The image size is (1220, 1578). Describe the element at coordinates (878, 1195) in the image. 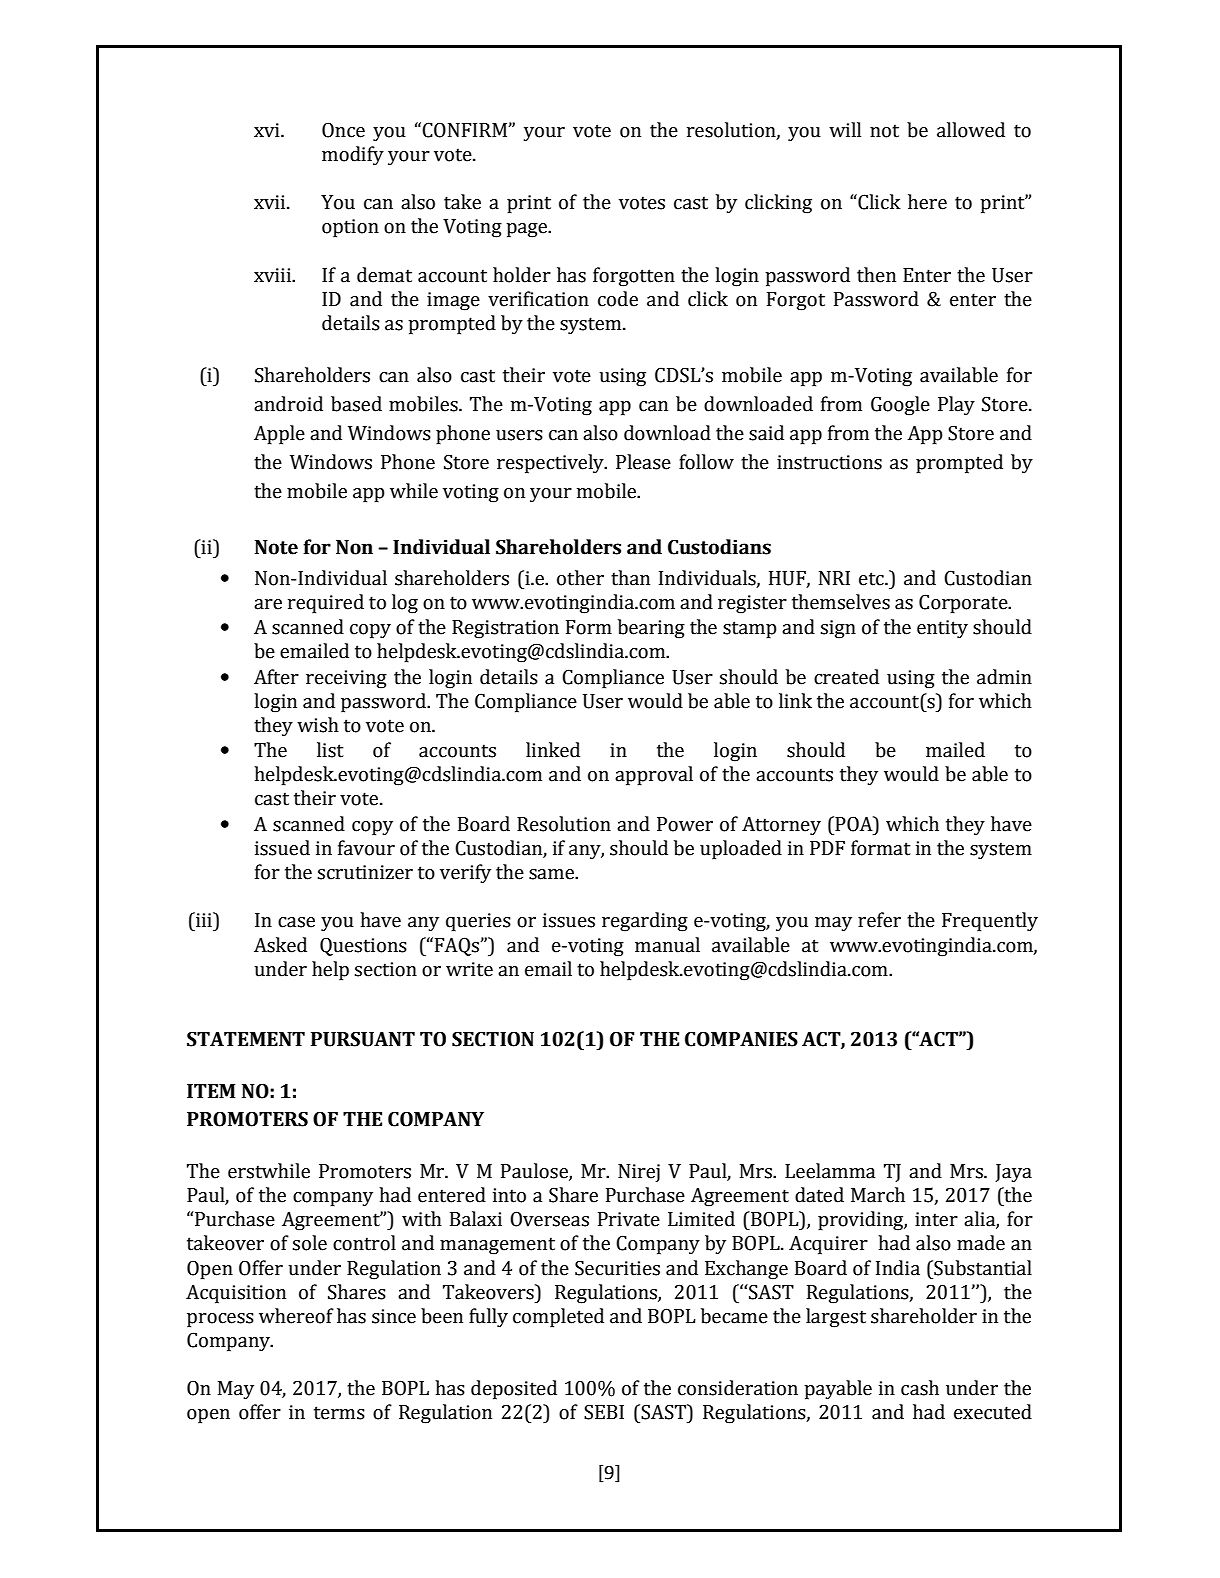

I see `March` at that location.
